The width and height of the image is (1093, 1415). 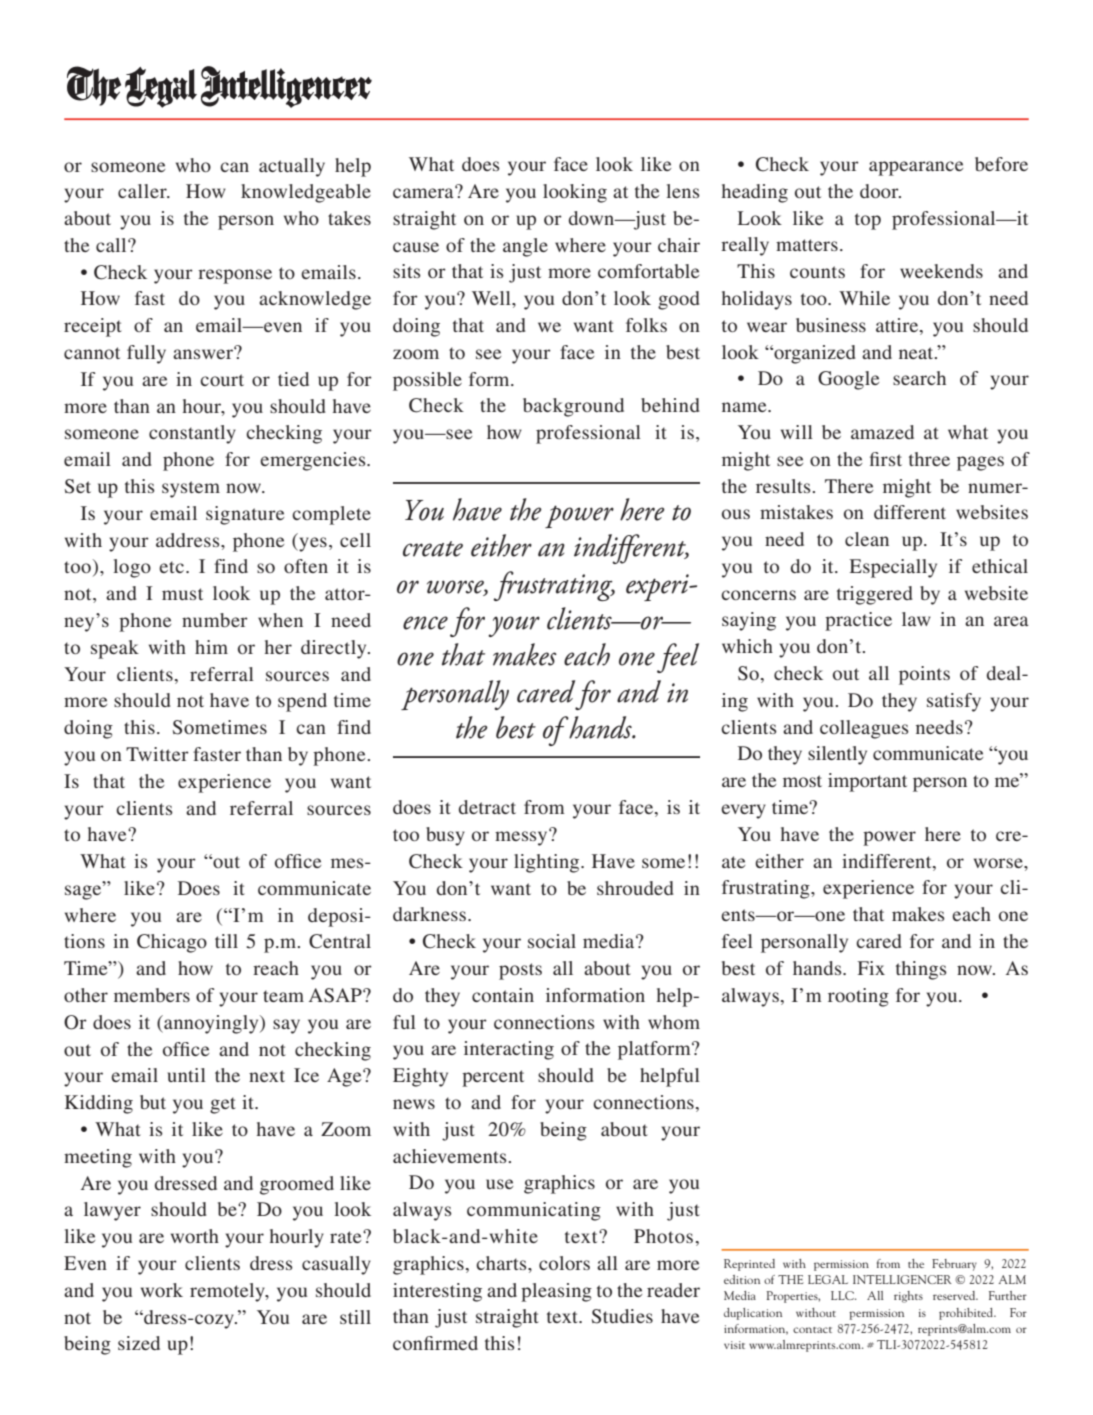 What do you see at coordinates (487, 807) in the image?
I see `detract` at bounding box center [487, 807].
